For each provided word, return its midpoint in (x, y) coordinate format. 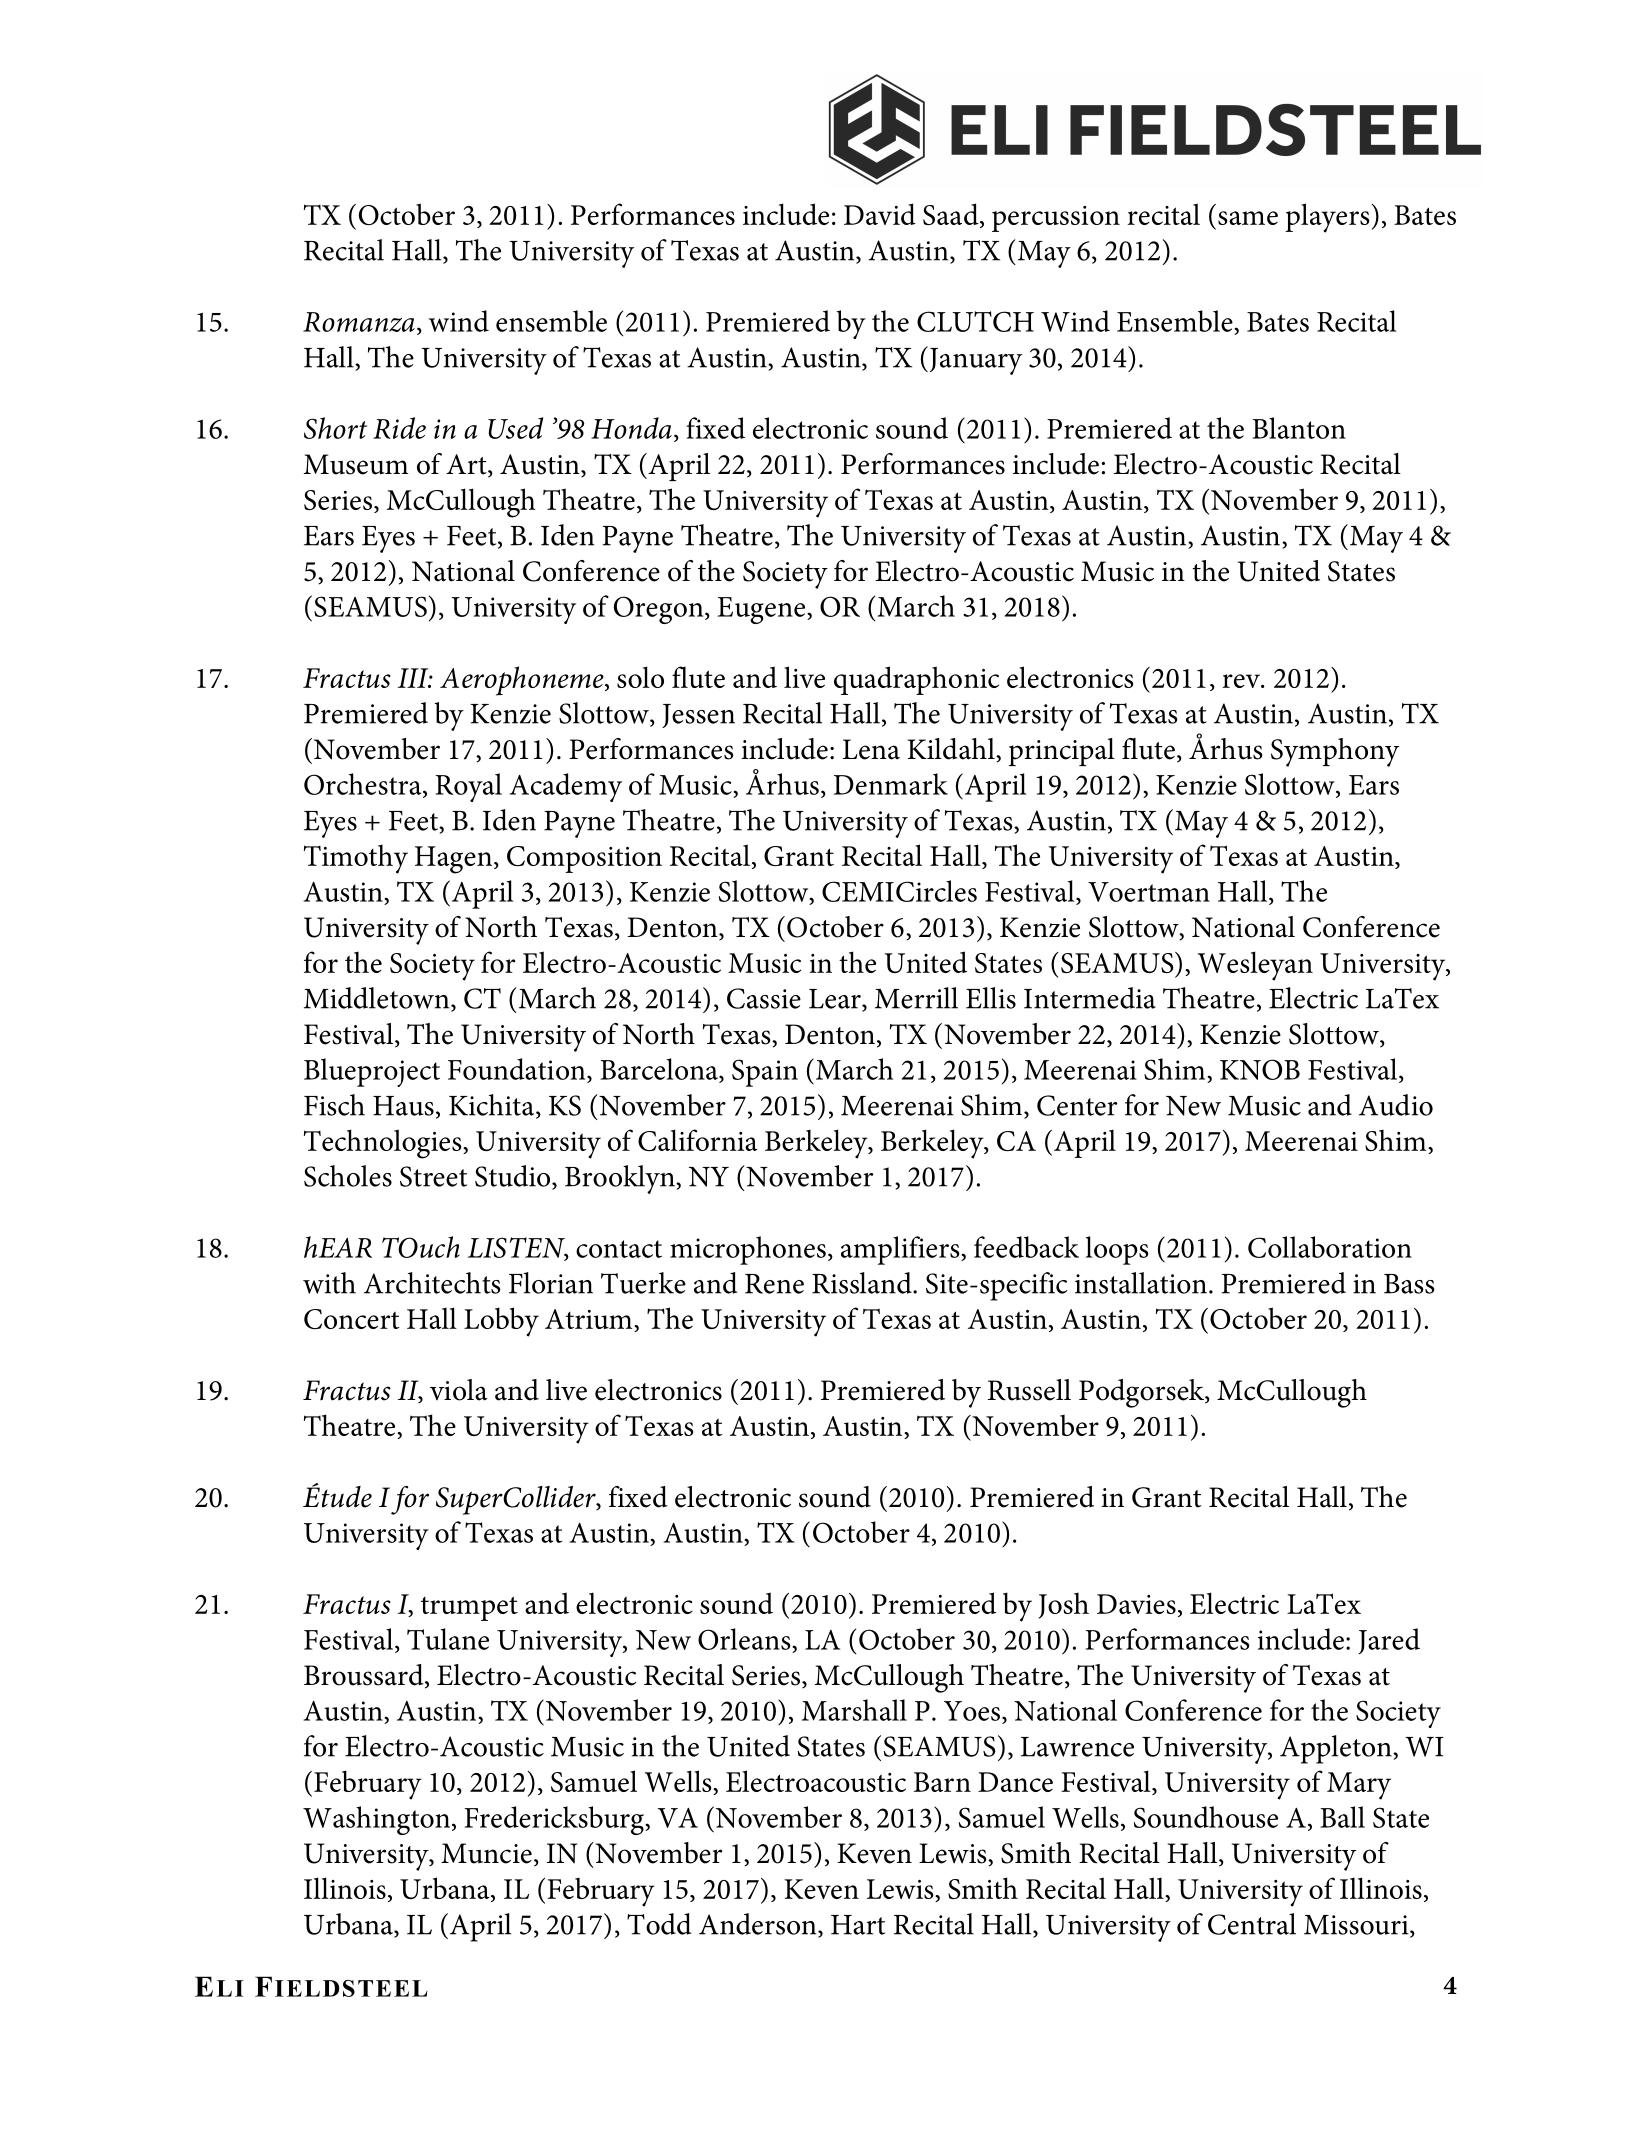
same (1248, 218)
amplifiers (901, 1250)
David (880, 214)
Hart (858, 1925)
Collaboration (1330, 1247)
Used (515, 428)
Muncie (486, 1853)
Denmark (891, 784)
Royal (468, 787)
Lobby (501, 1322)
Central (1252, 1924)
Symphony (1335, 752)
